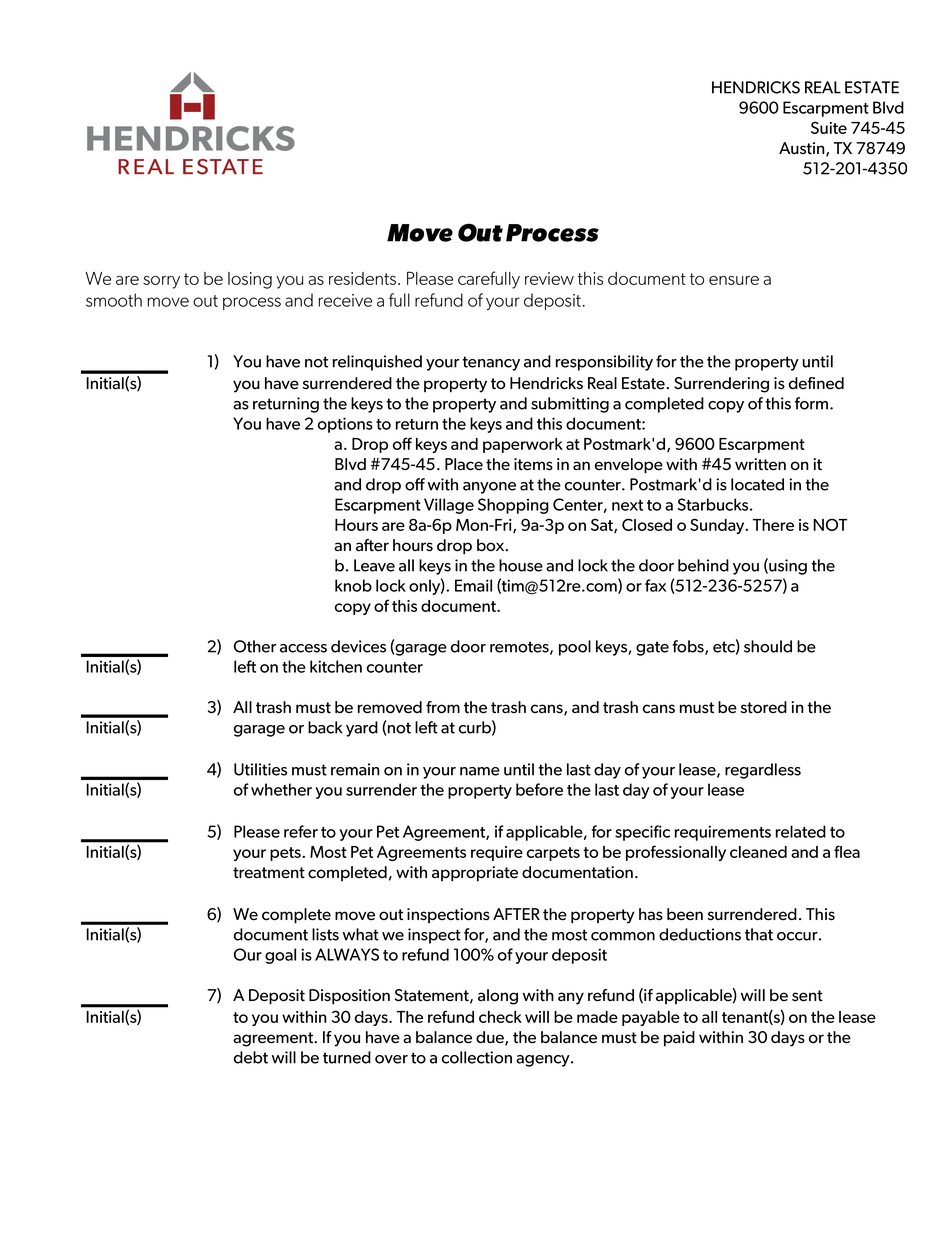 Image resolution: width=952 pixels, height=1233 pixels. What do you see at coordinates (251, 1057) in the page?
I see `debt` at bounding box center [251, 1057].
